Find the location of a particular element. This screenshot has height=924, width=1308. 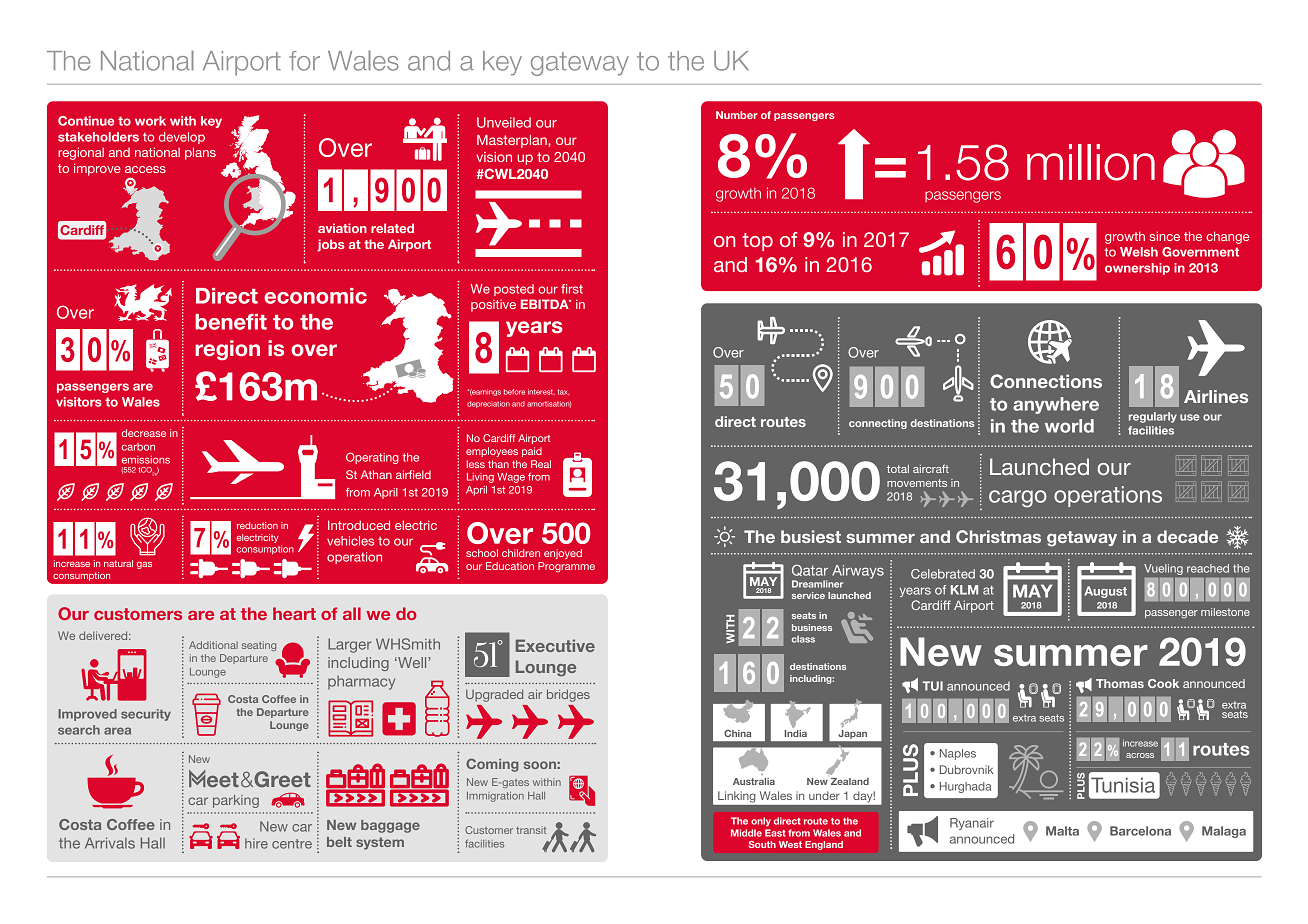

Thomas is located at coordinates (1120, 683).
